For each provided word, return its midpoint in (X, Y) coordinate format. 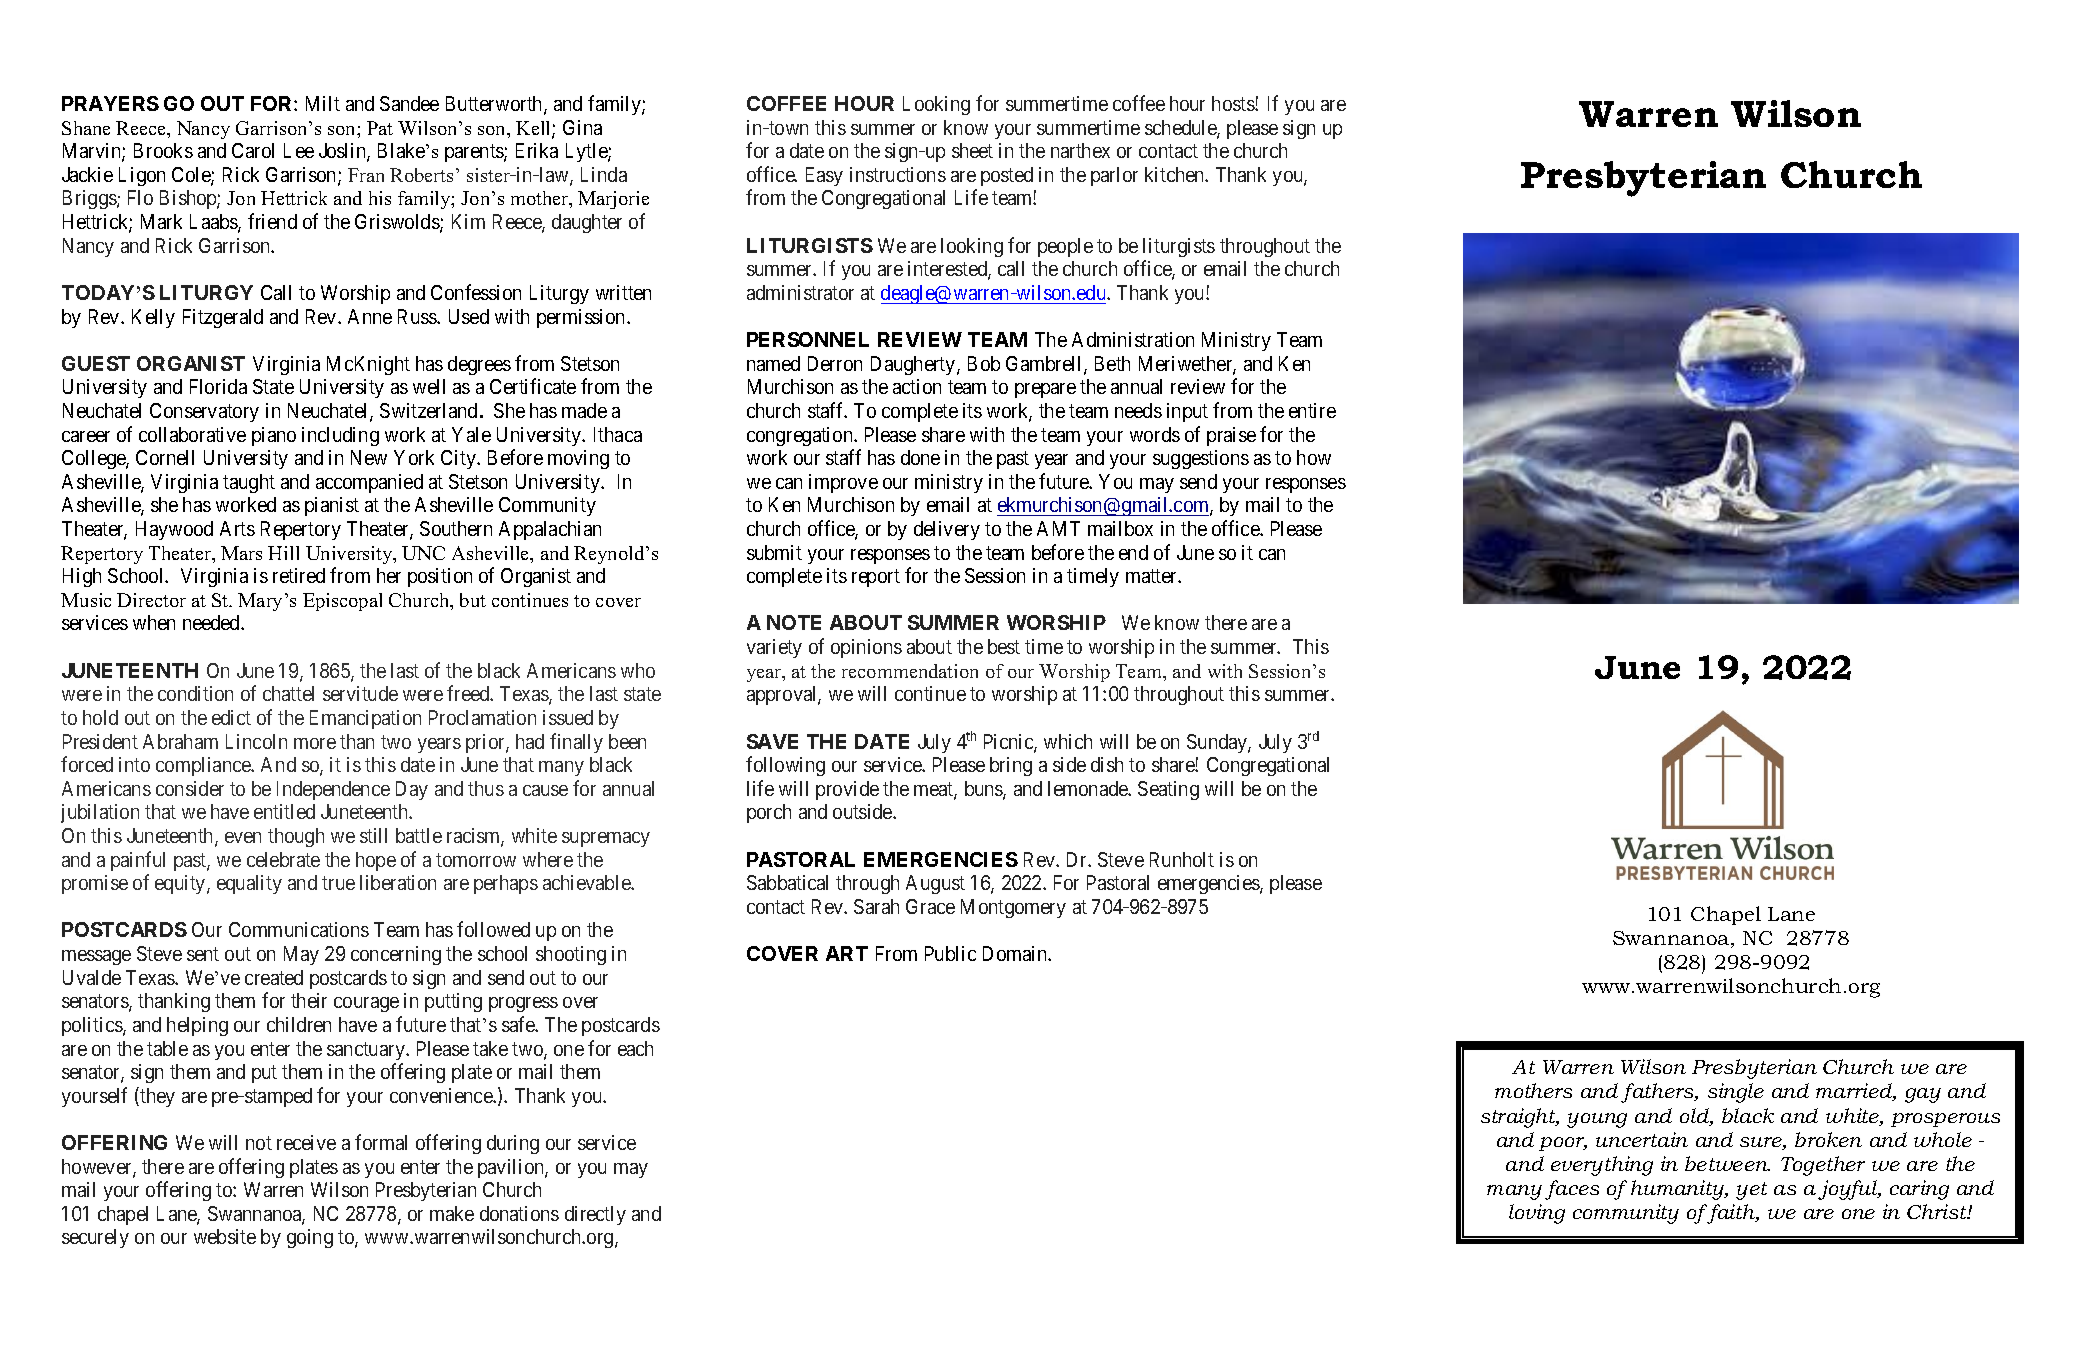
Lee (299, 150)
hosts (1234, 103)
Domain (1016, 953)
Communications (299, 929)
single (1736, 1093)
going (310, 1238)
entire (1312, 410)
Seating (1168, 790)
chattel (288, 693)
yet (1751, 1191)
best (1004, 646)
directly (595, 1215)
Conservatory (204, 412)
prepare (1045, 390)
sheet (972, 150)
